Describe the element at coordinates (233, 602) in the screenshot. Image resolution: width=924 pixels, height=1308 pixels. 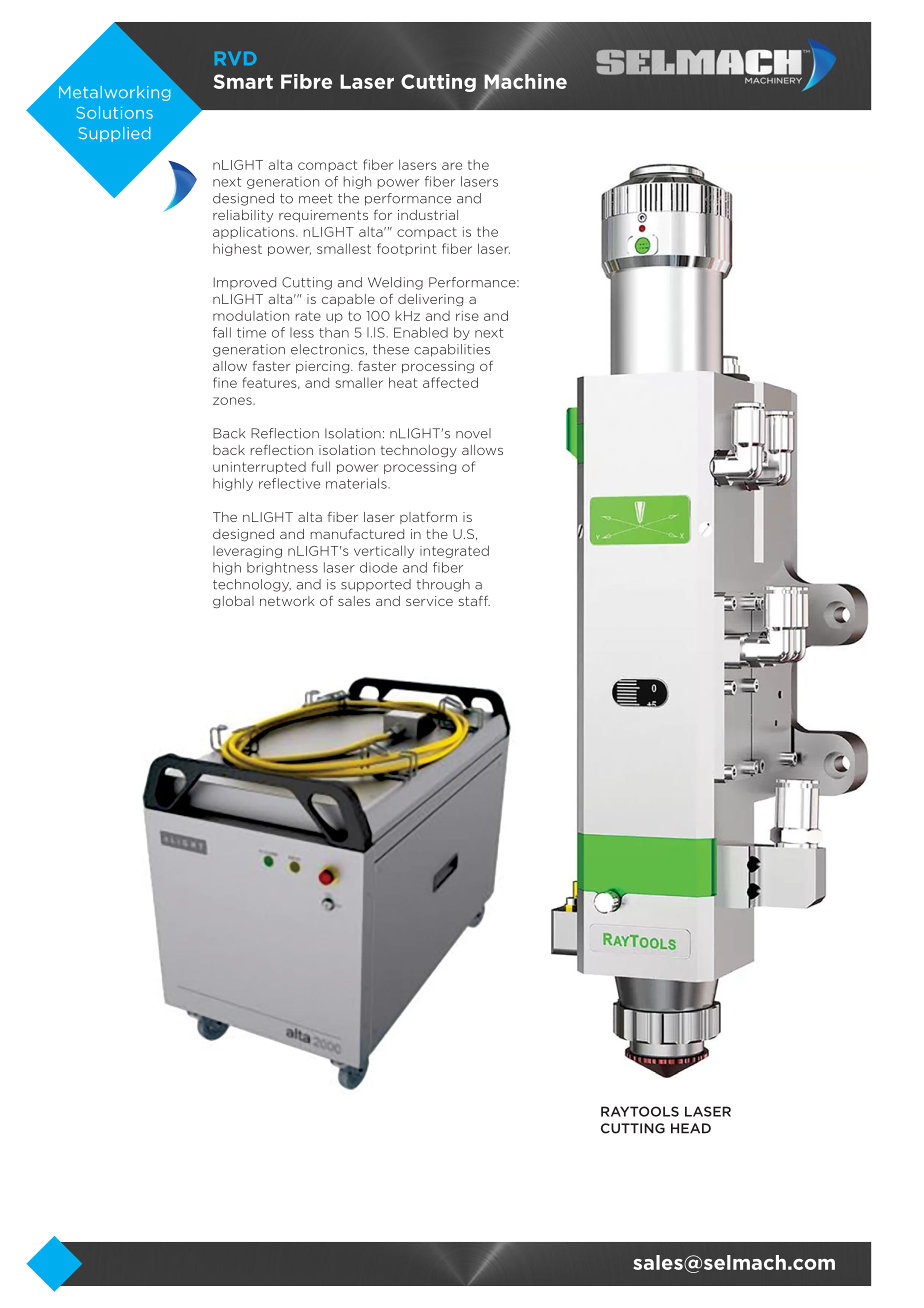
I see `global` at that location.
